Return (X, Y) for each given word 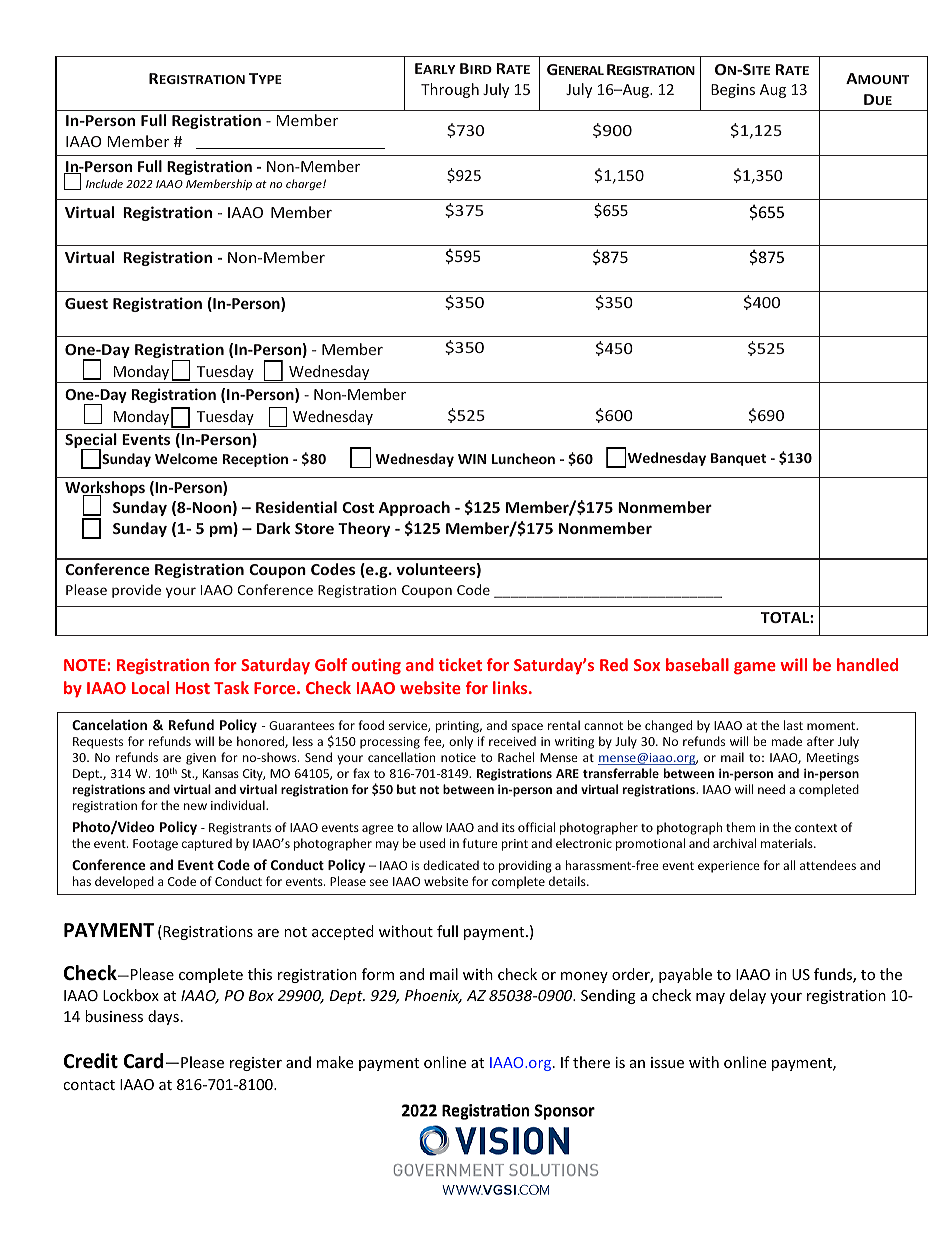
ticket (460, 664)
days (163, 1017)
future (480, 843)
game (755, 668)
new (195, 806)
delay (748, 996)
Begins (733, 91)
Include (104, 183)
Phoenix (433, 996)
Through (450, 90)
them (740, 827)
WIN (472, 459)
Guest (86, 303)
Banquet (738, 459)
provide (136, 591)
